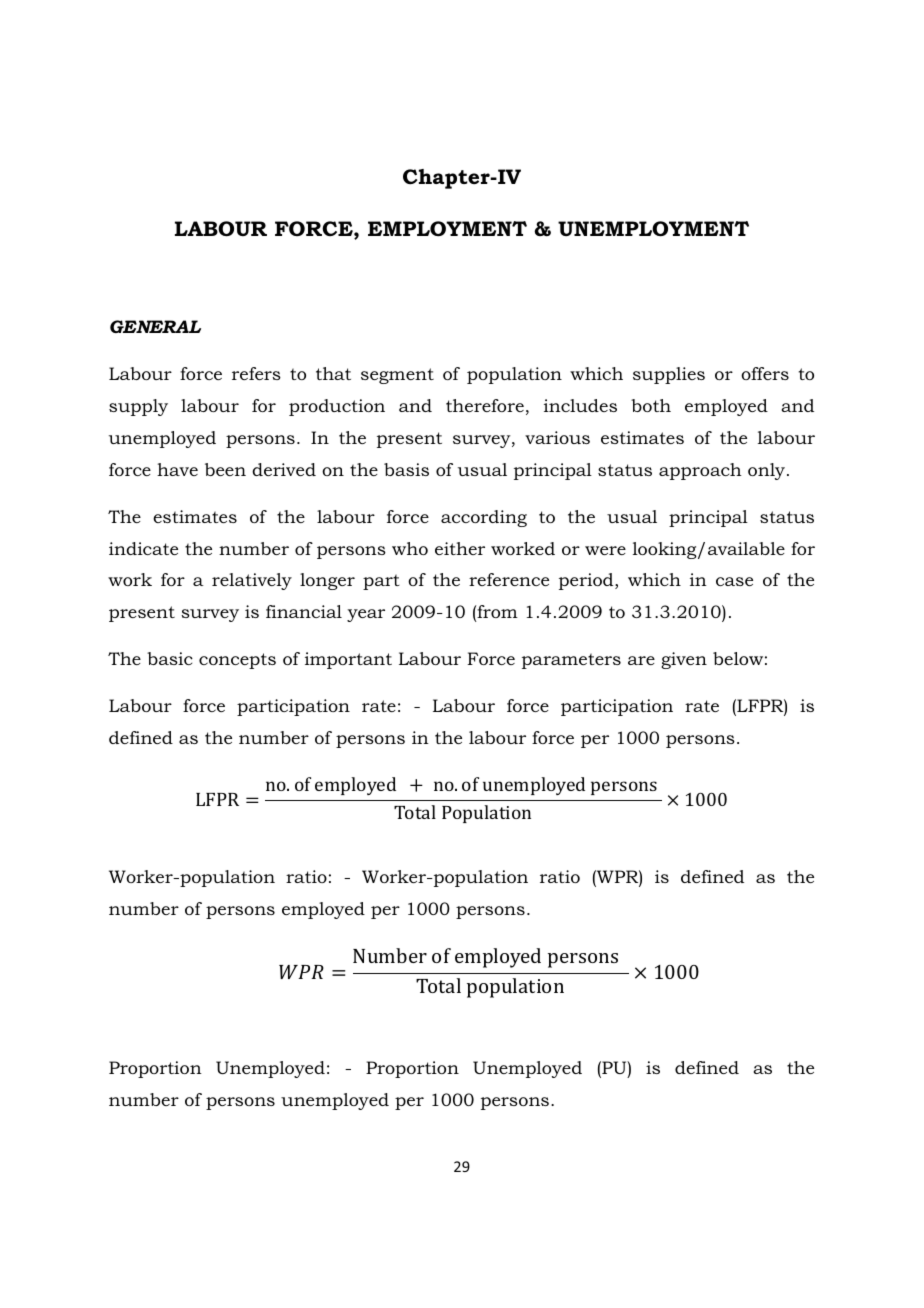  Describe the element at coordinates (651, 405) in the document. I see `both` at that location.
